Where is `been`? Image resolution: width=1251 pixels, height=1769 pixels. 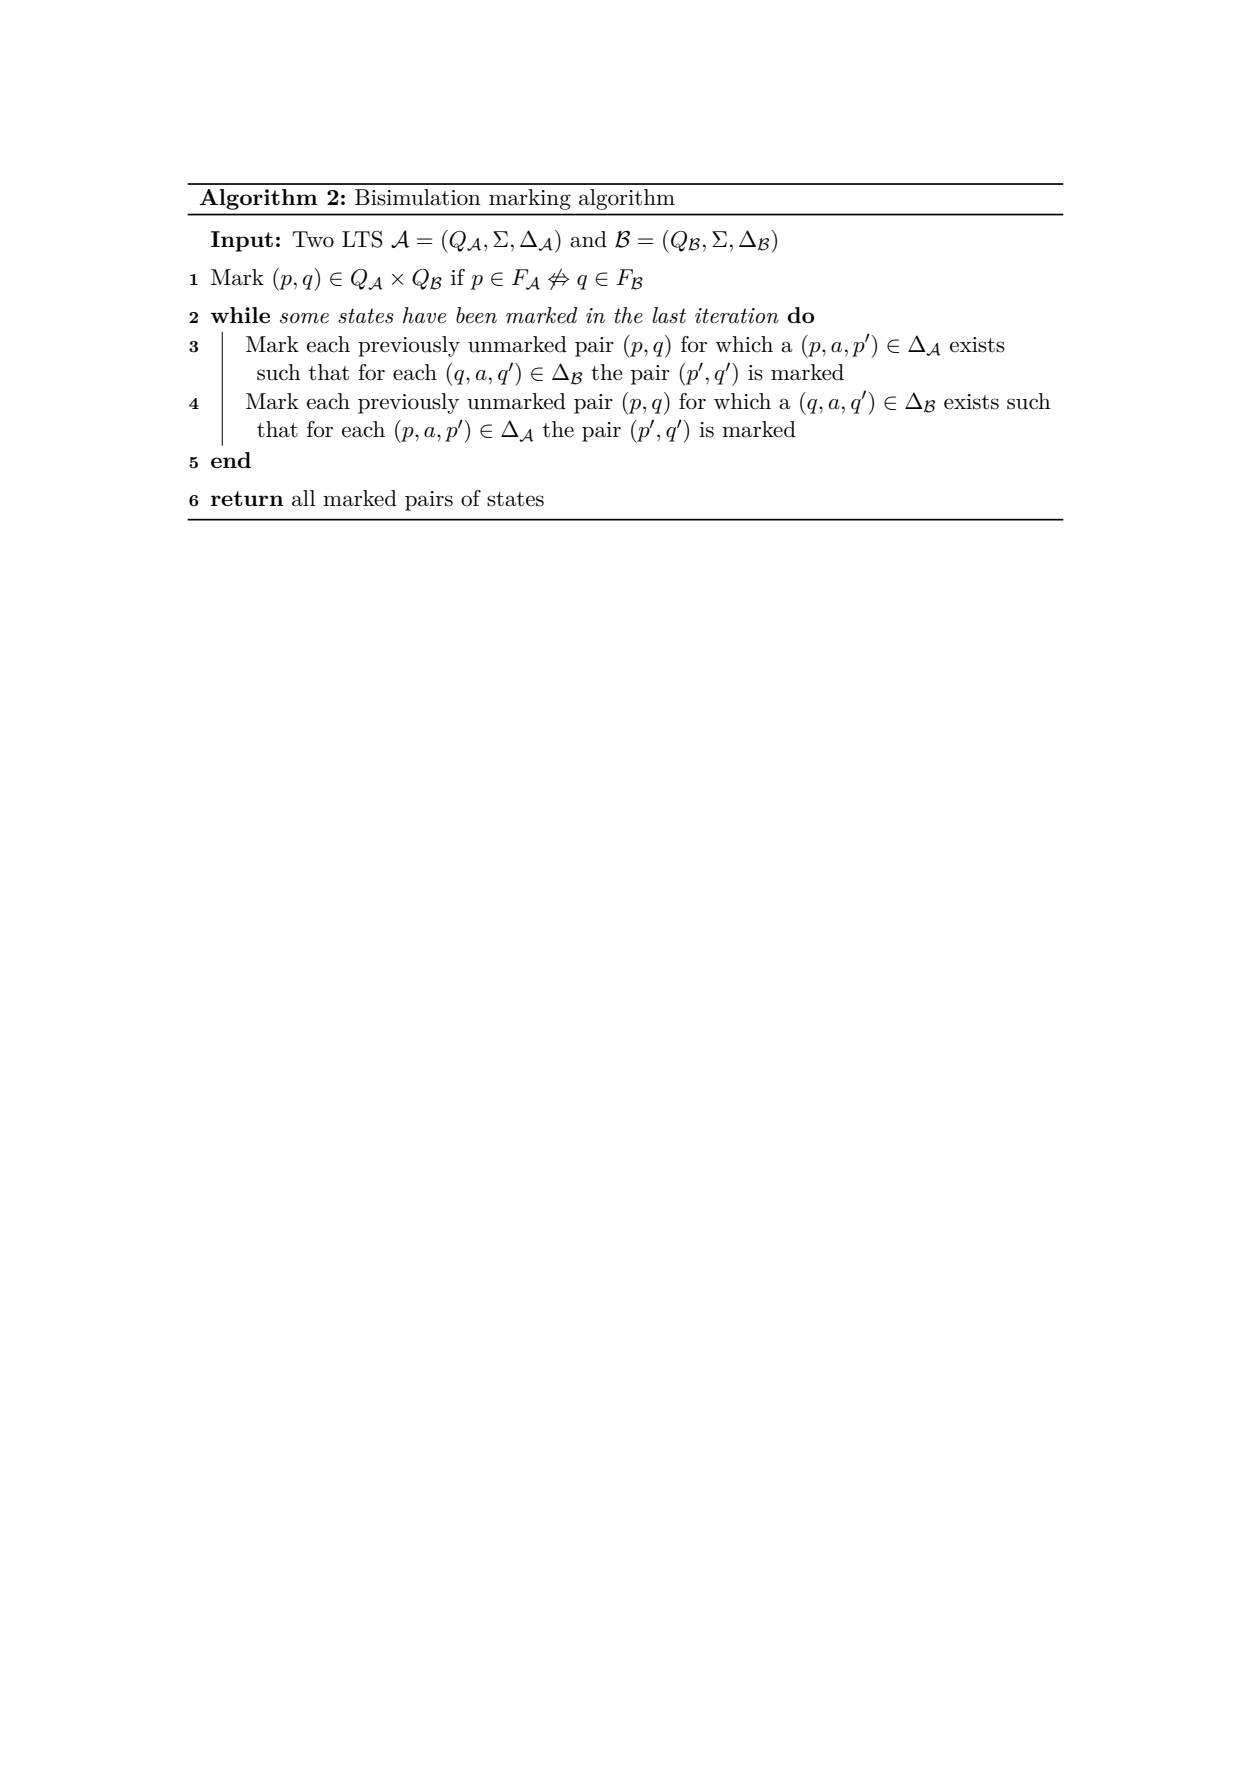 been is located at coordinates (476, 315).
